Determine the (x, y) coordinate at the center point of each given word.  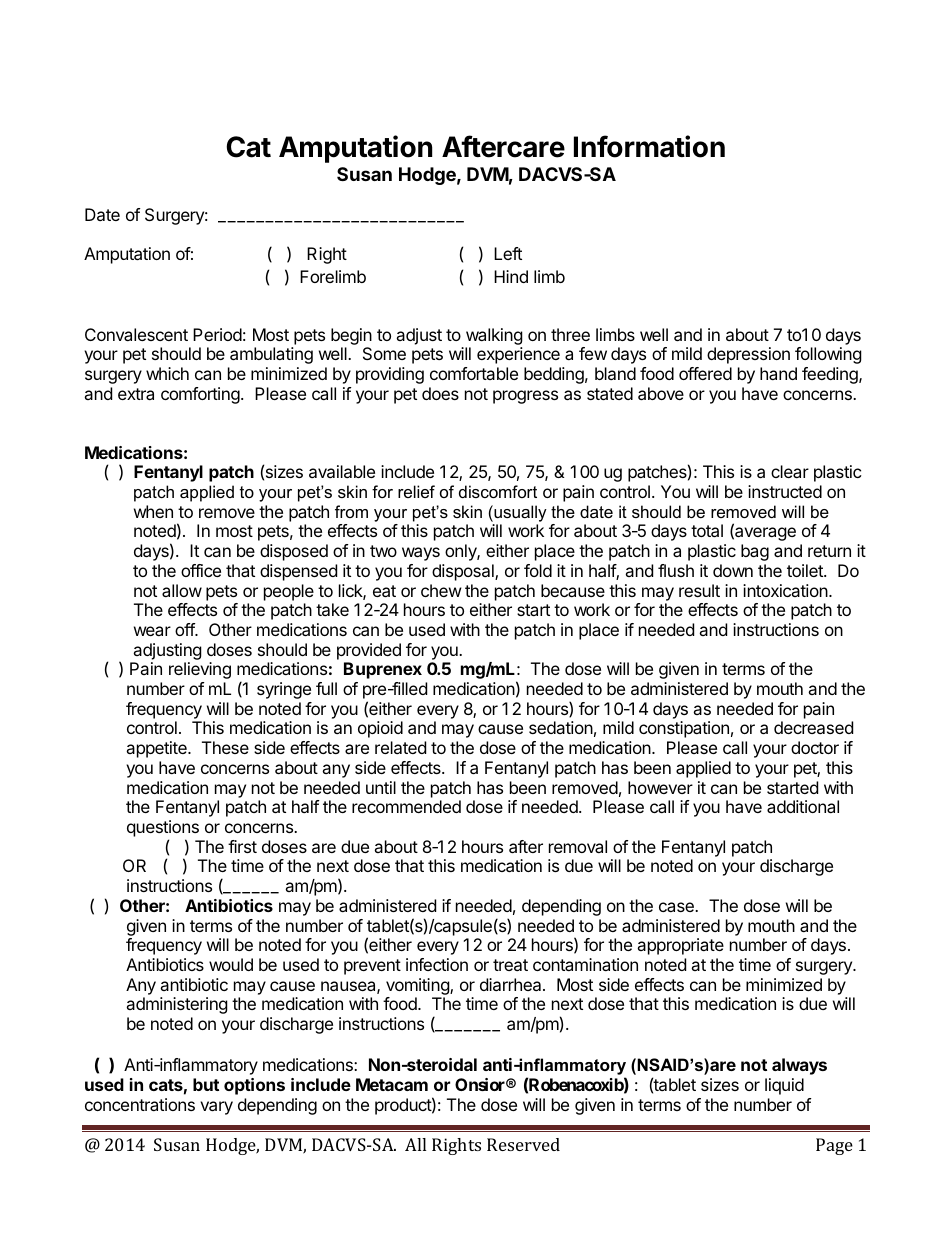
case (677, 907)
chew (441, 590)
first (242, 846)
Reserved (523, 1144)
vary (216, 1108)
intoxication (786, 590)
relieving (200, 670)
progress (525, 397)
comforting (201, 395)
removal (578, 846)
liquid (784, 1086)
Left (508, 253)
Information (649, 146)
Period (217, 334)
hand (778, 373)
